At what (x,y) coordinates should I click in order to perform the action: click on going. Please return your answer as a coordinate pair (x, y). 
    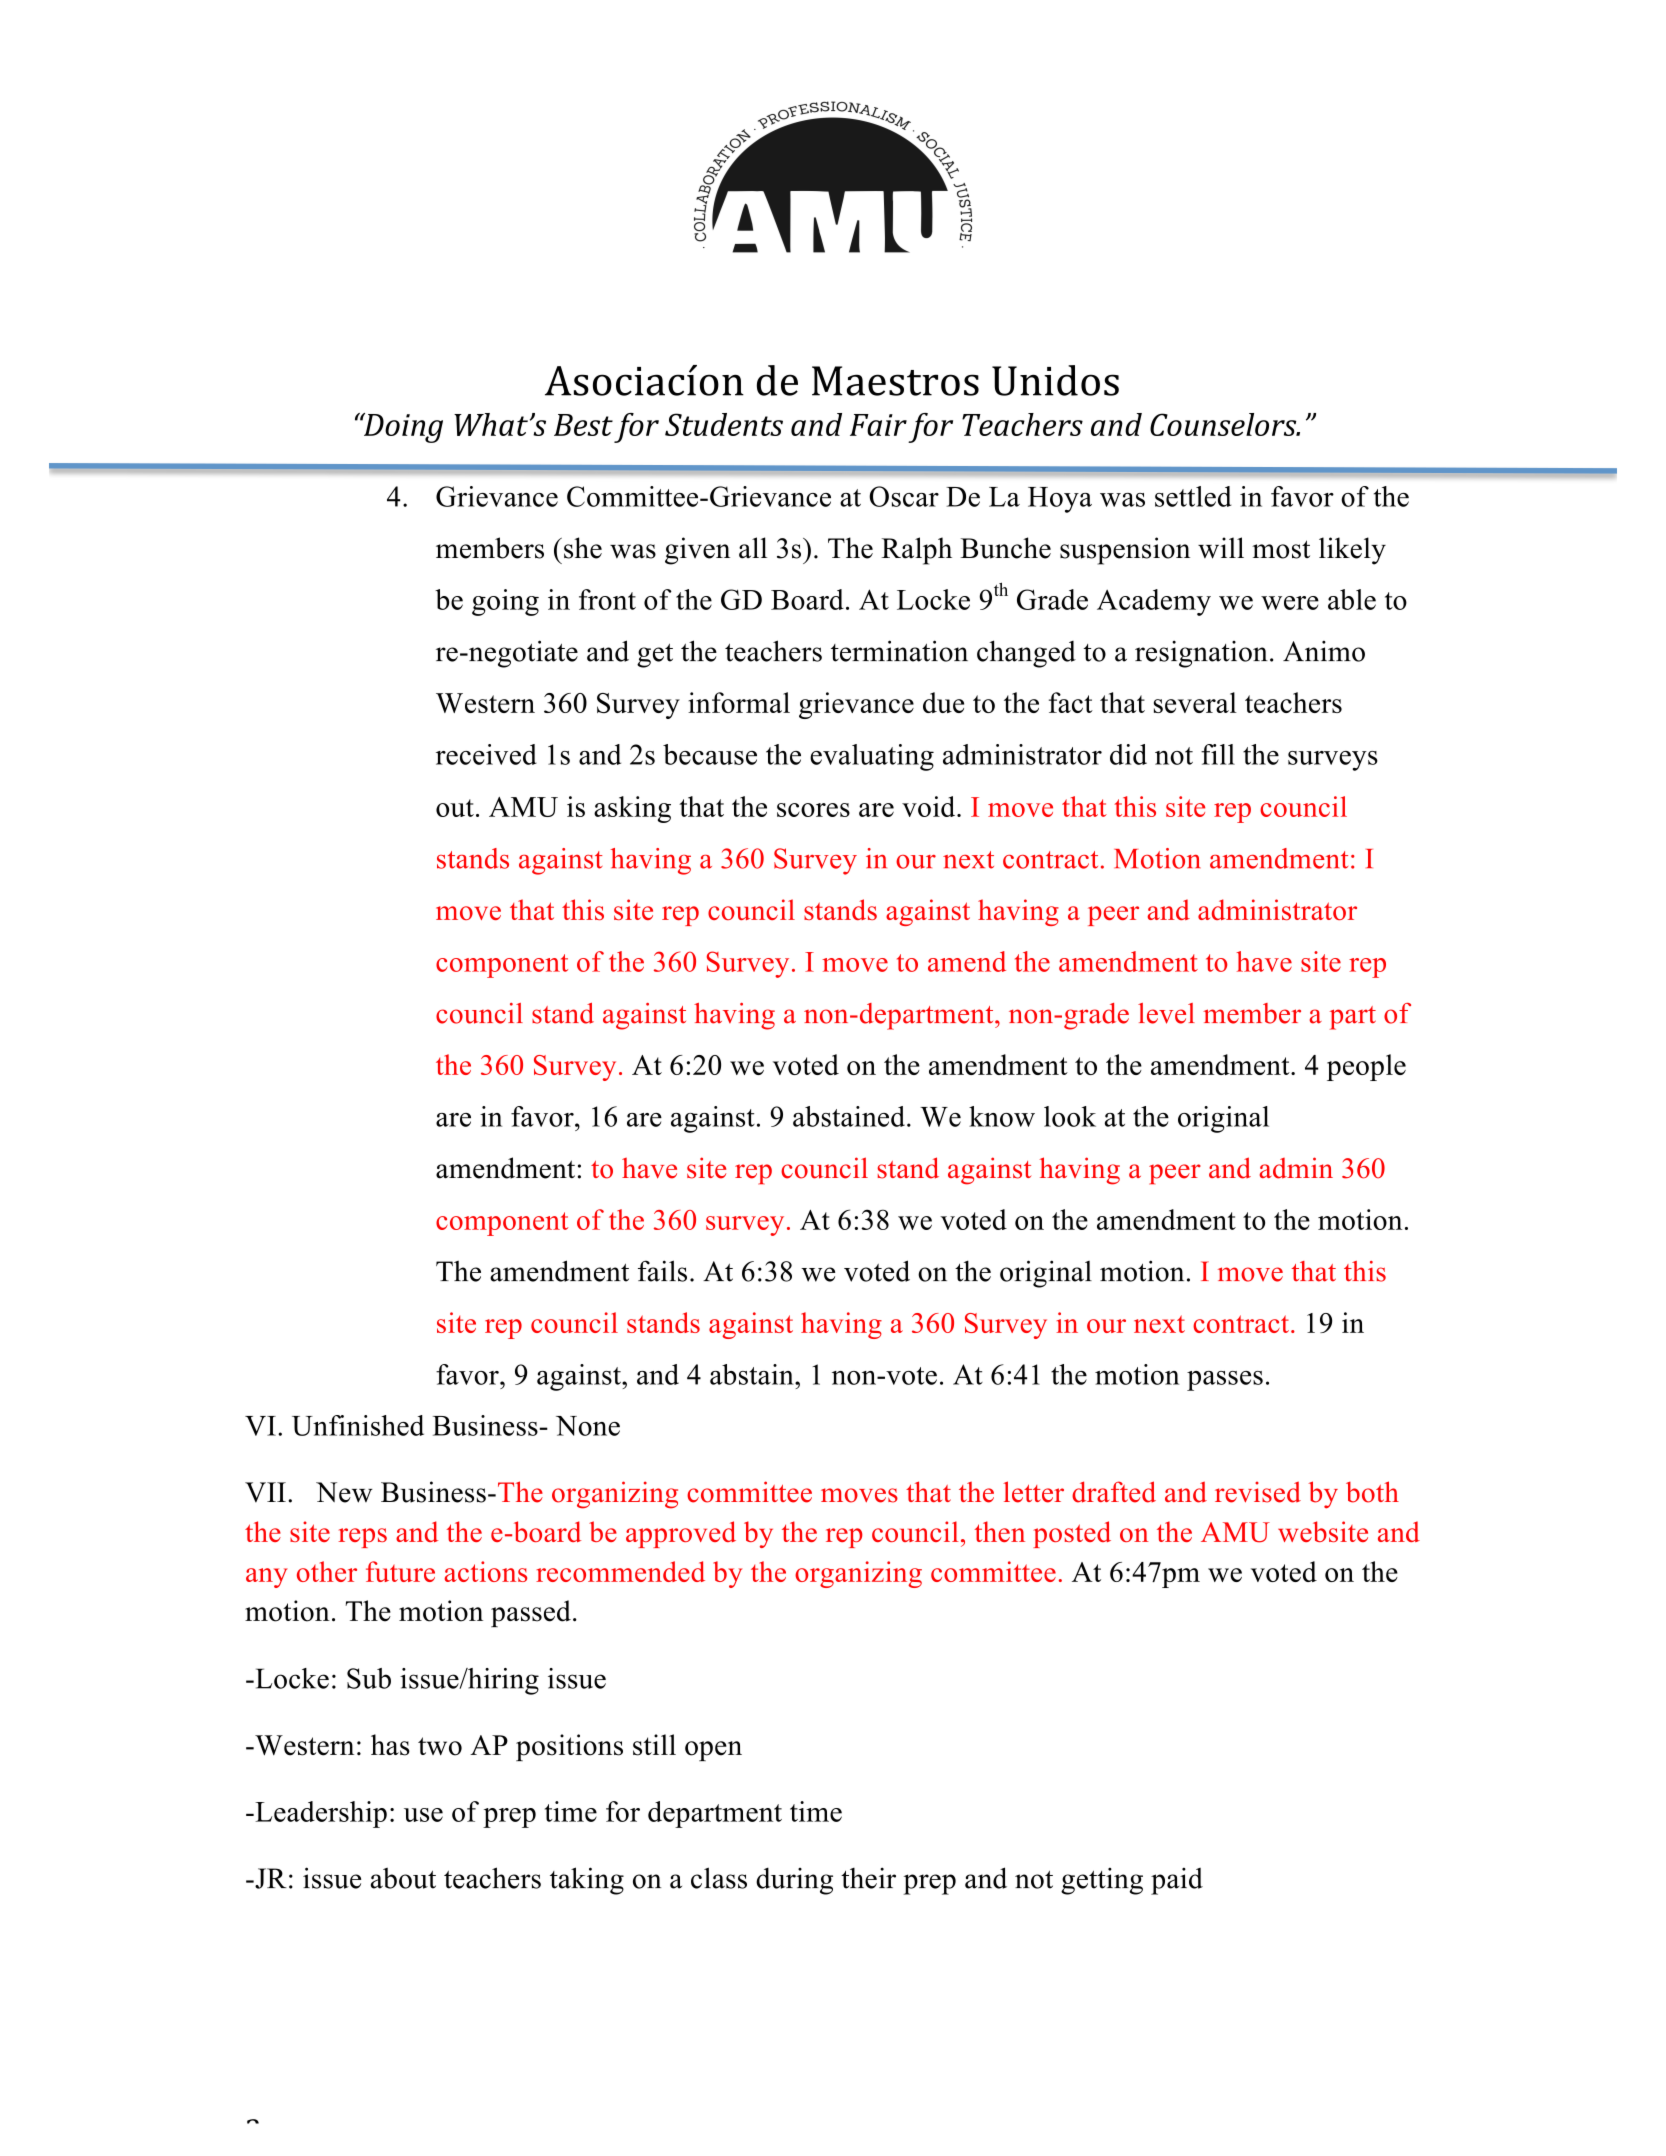
    Looking at the image, I should click on (505, 602).
